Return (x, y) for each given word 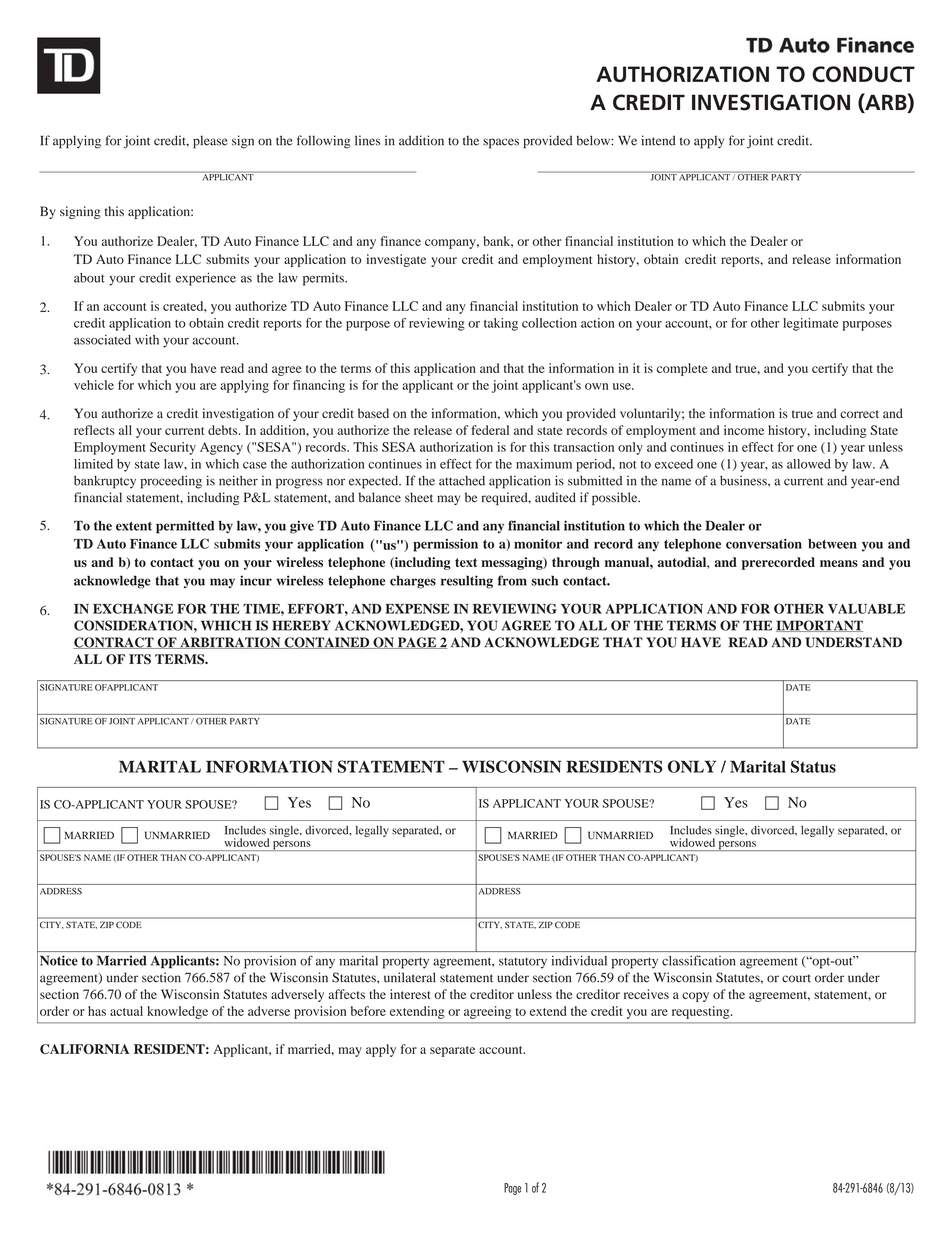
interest (410, 994)
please (210, 142)
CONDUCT (863, 74)
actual (126, 1011)
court (796, 978)
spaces (501, 143)
